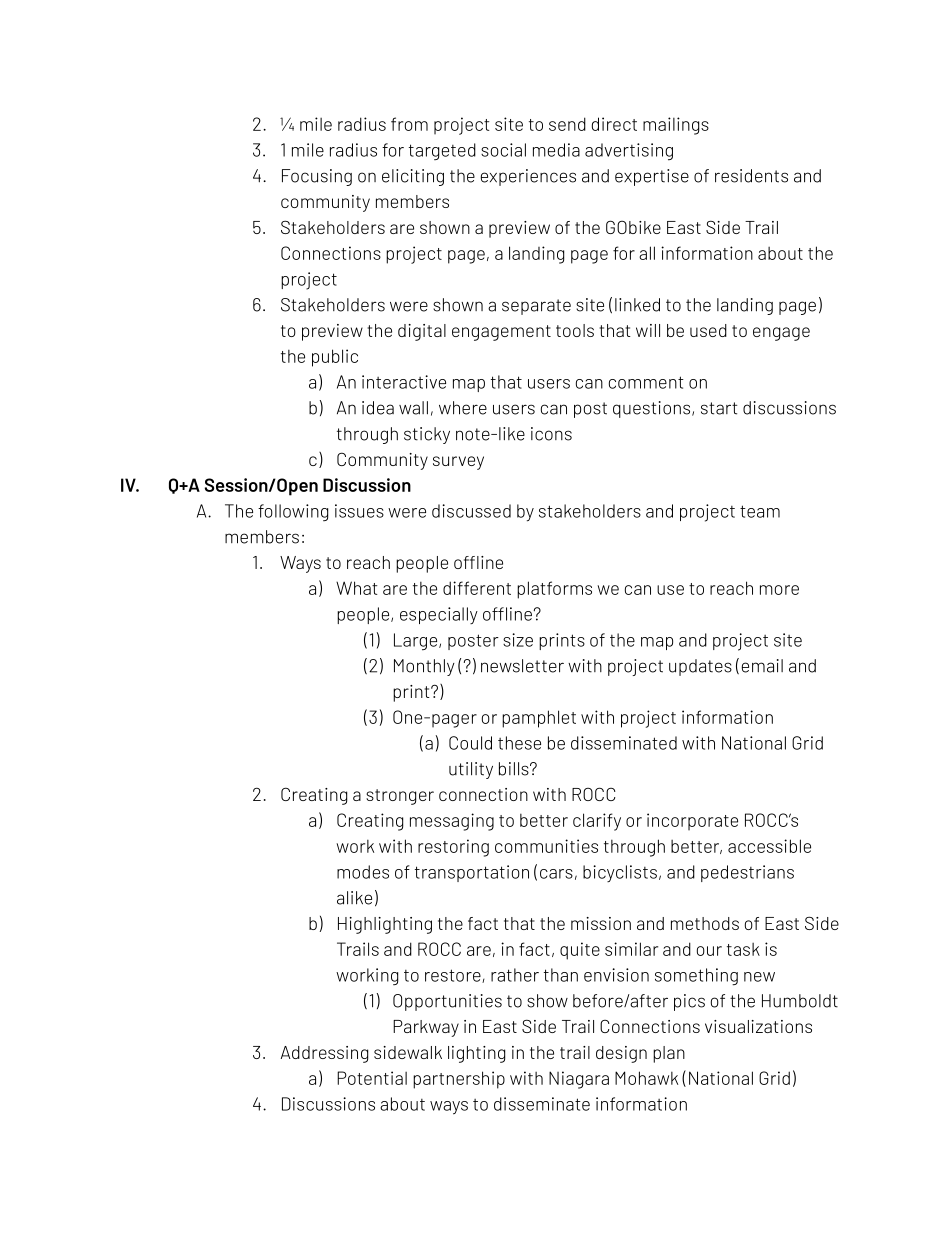  I want to click on Addressing, so click(324, 1054).
